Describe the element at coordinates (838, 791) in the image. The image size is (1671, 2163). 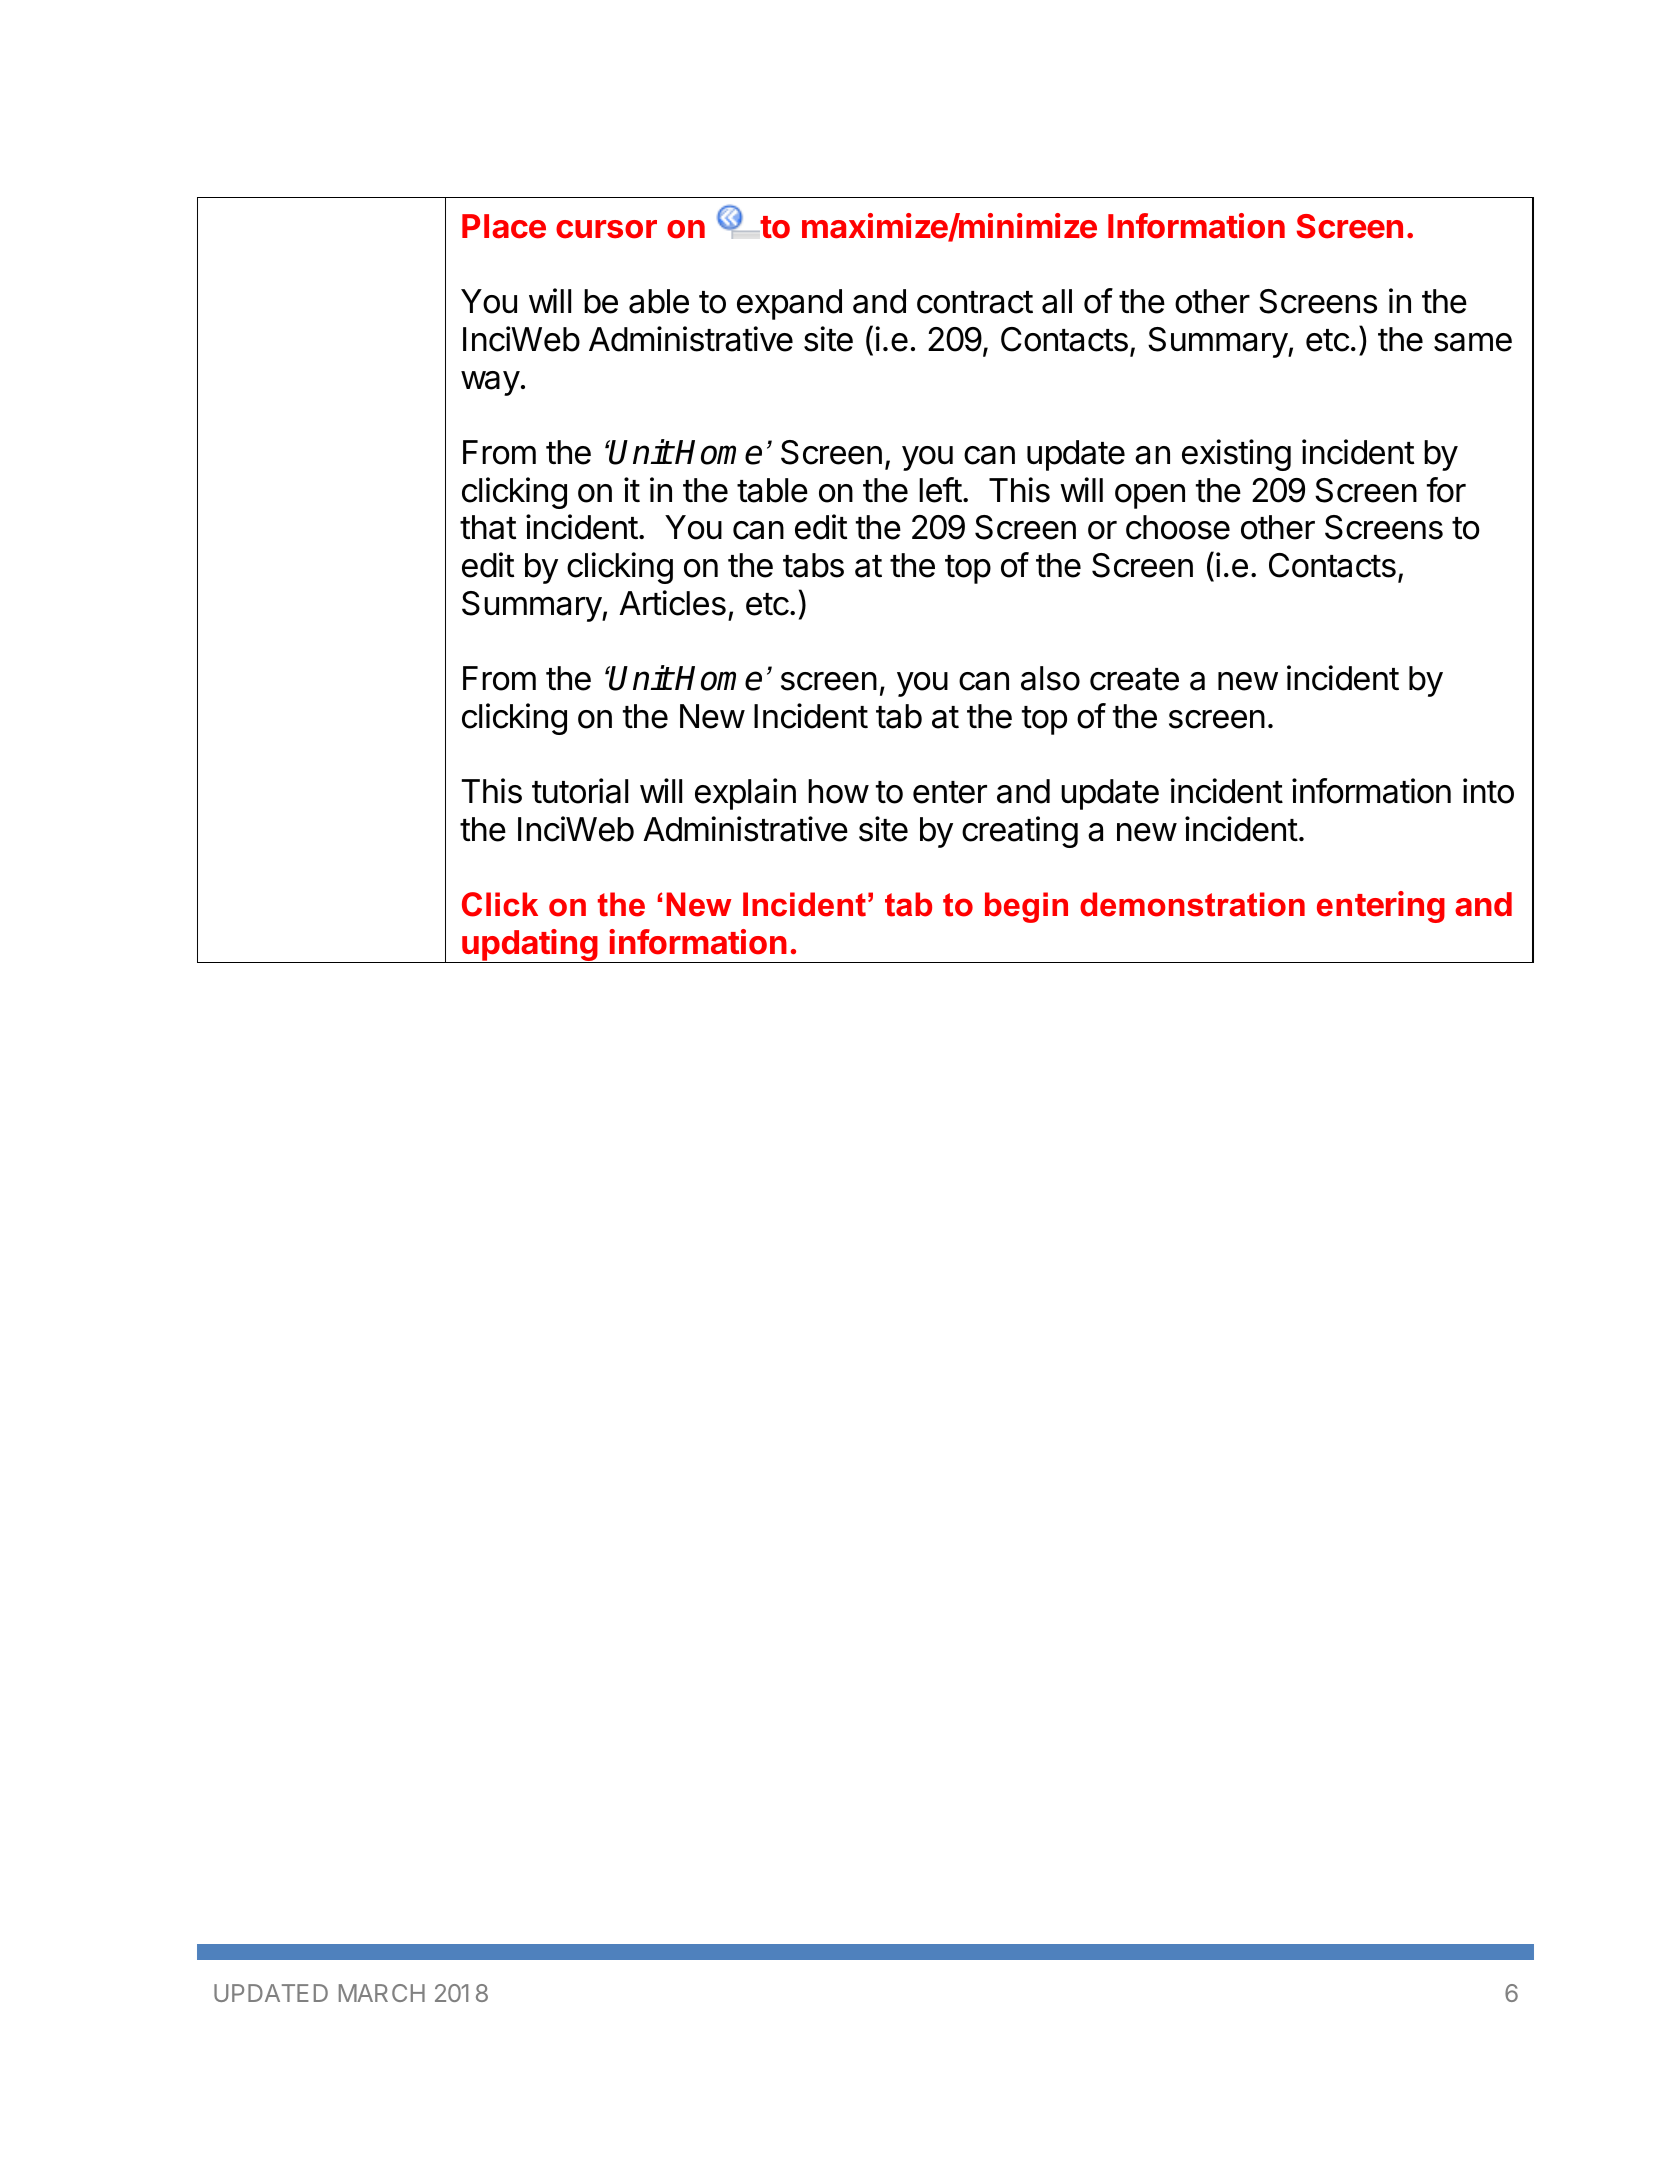
I see `how` at that location.
